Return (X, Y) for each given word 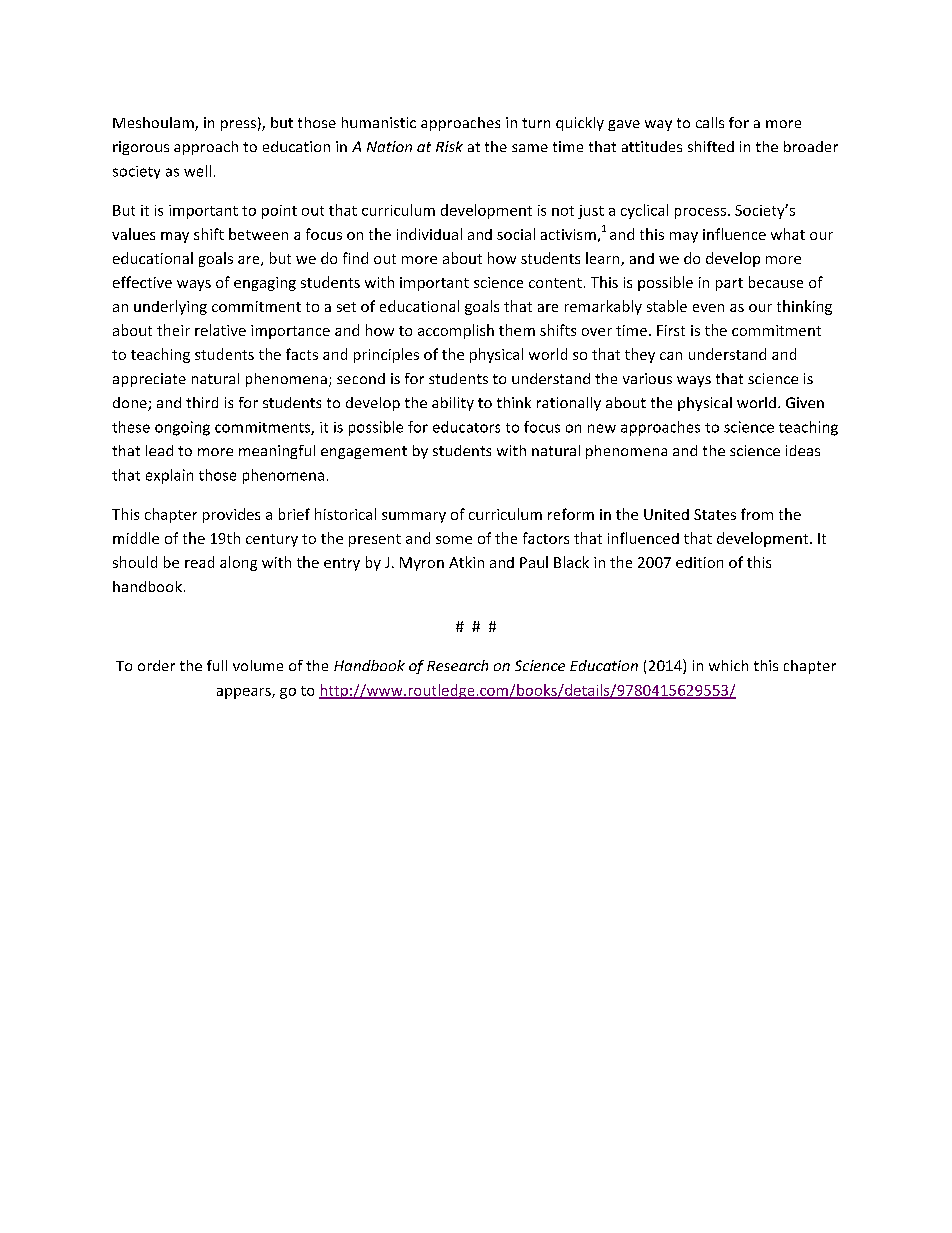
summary (414, 517)
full (217, 665)
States (715, 514)
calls (710, 122)
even (708, 308)
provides (231, 515)
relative (220, 330)
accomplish (456, 331)
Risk (449, 146)
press (238, 125)
